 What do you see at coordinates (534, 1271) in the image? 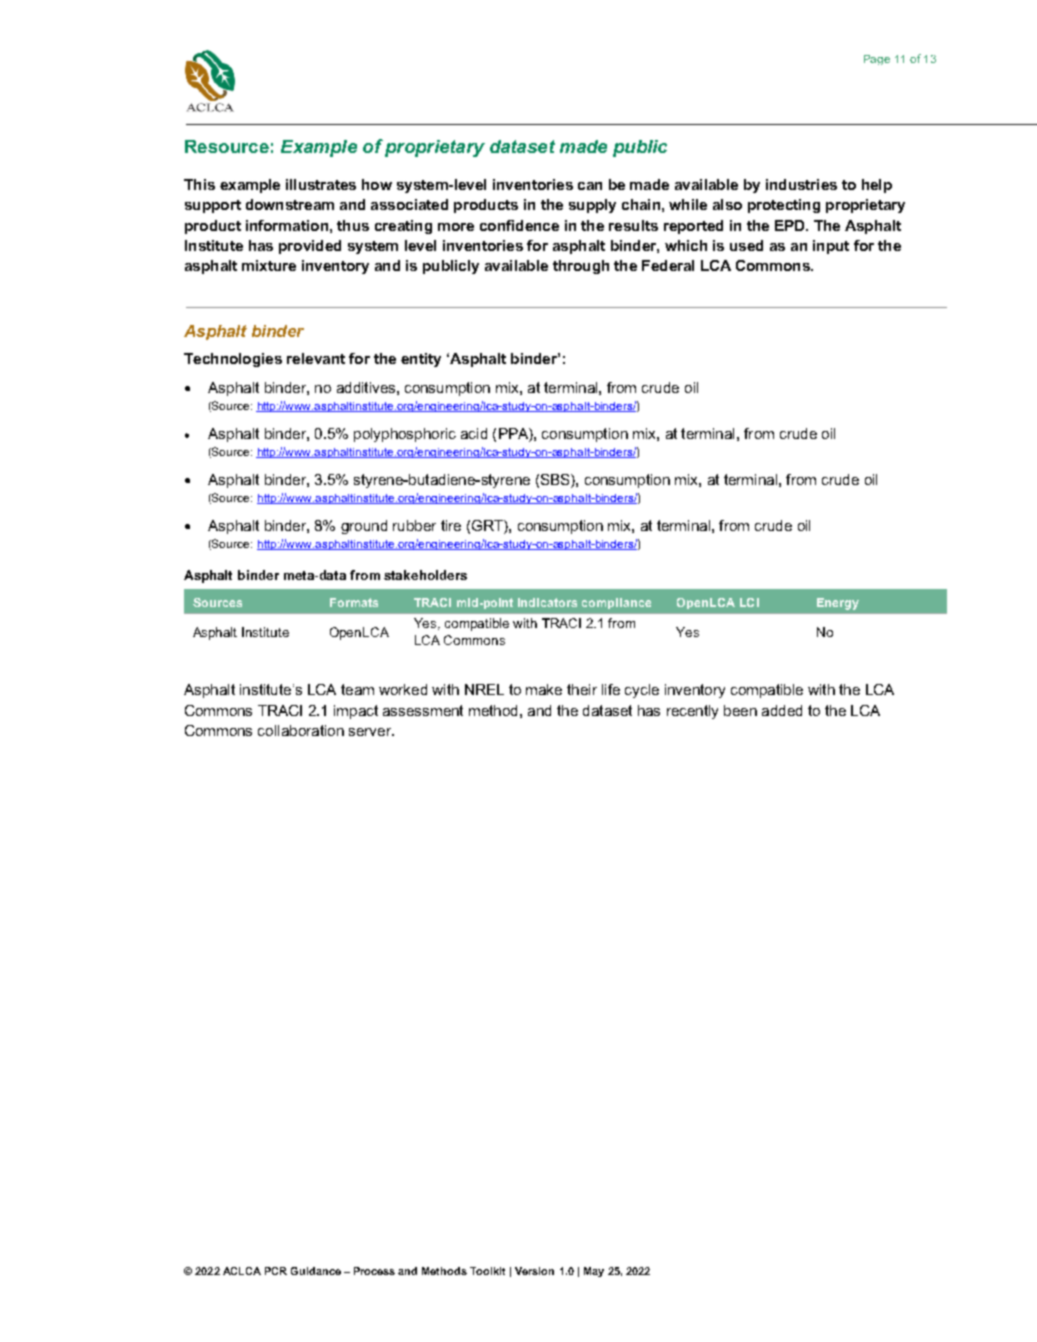
I see `Version` at bounding box center [534, 1271].
